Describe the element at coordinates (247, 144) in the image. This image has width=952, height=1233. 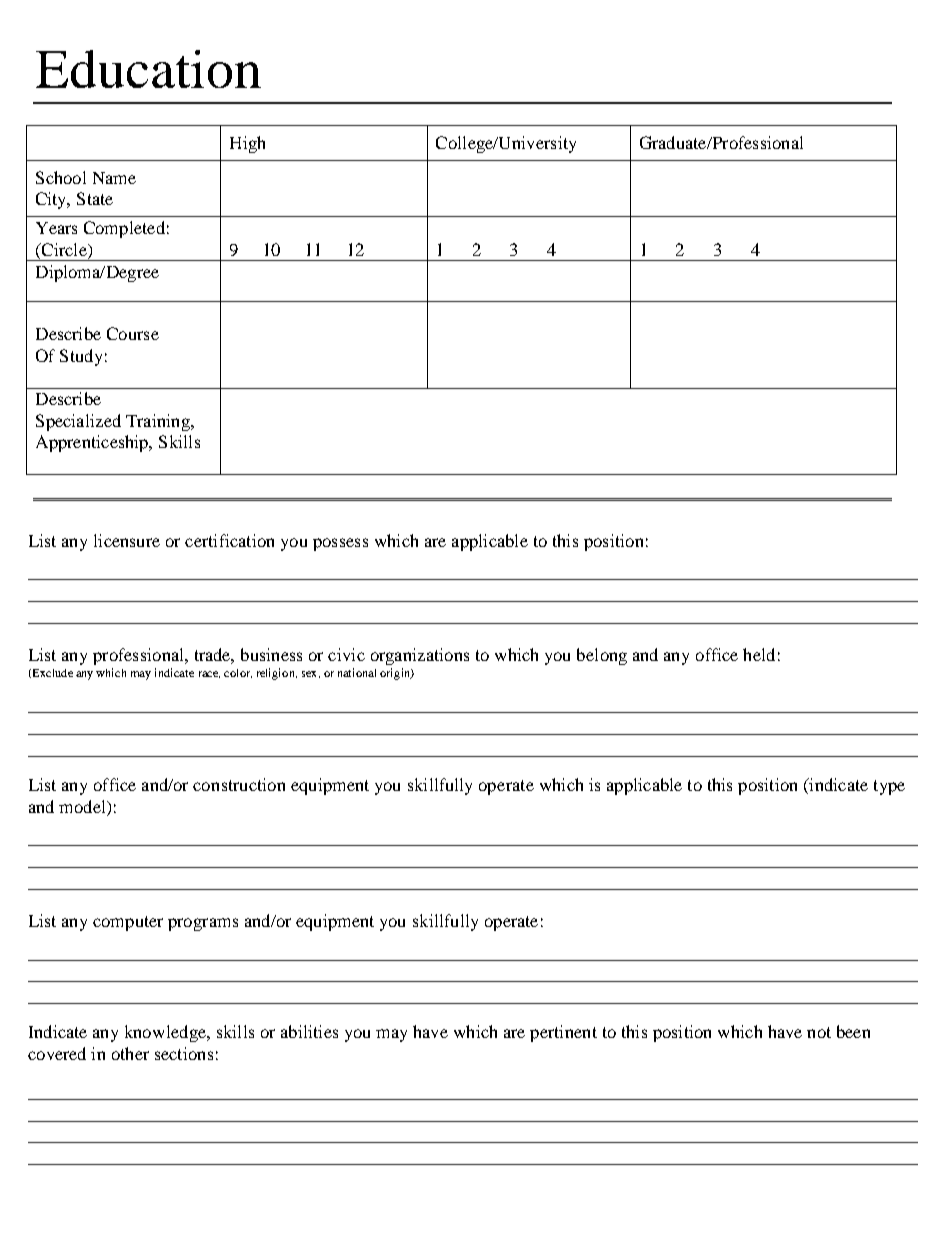
I see `High` at that location.
